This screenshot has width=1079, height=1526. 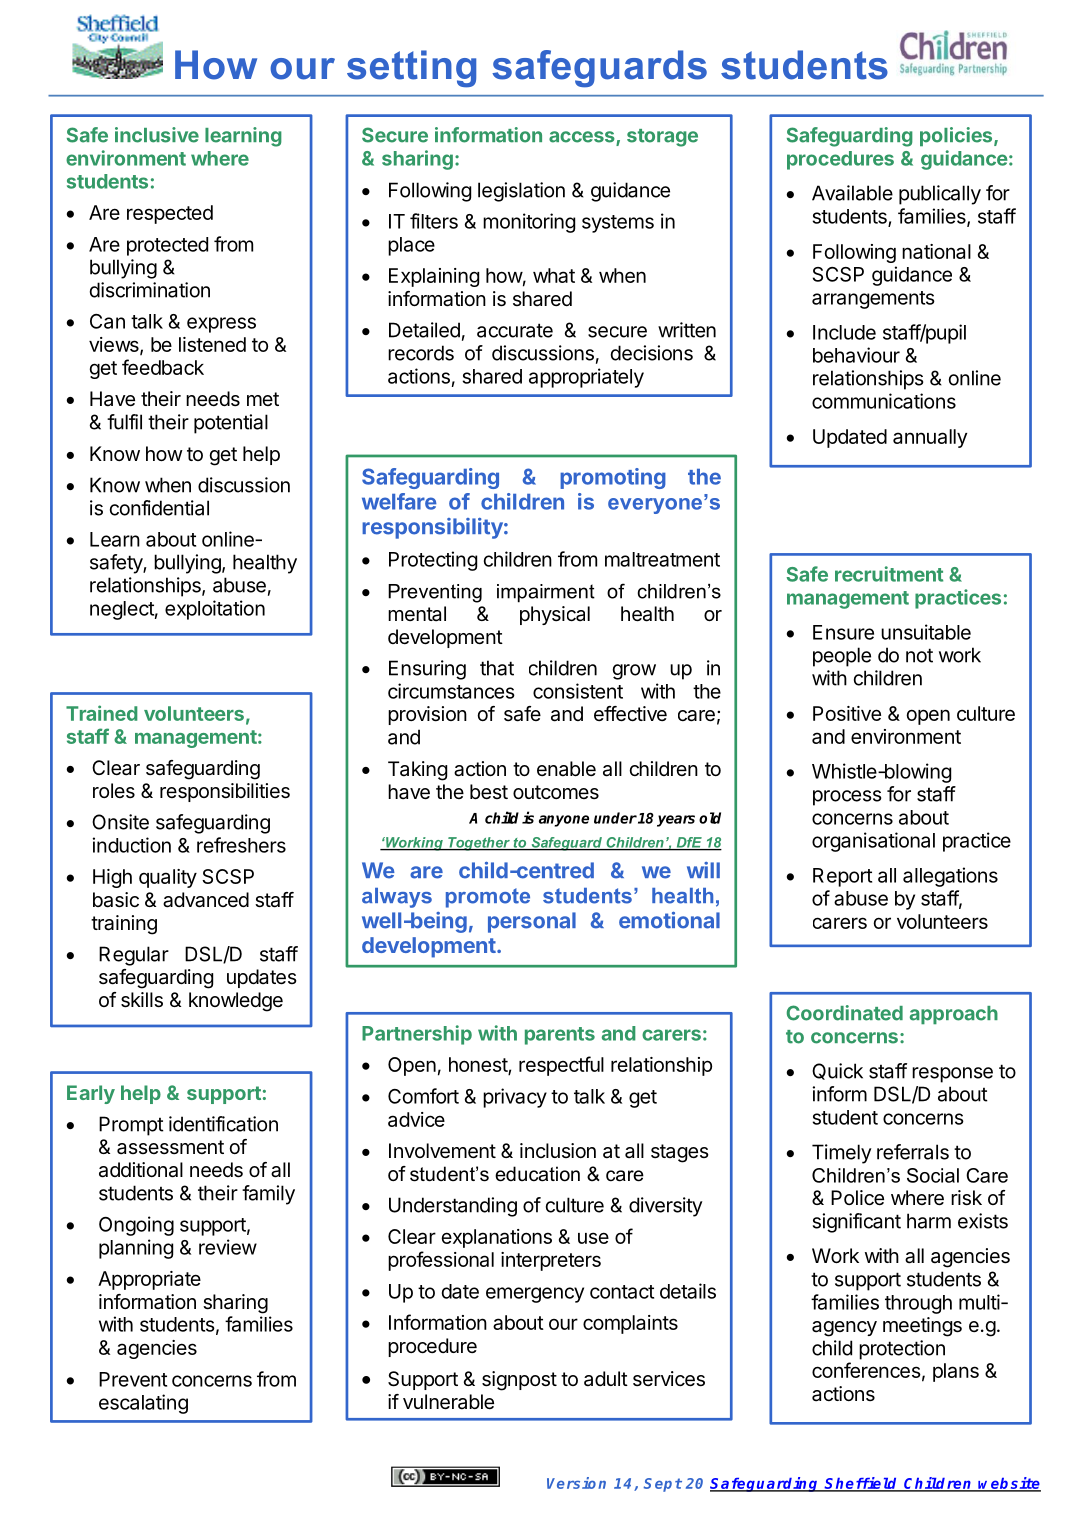 I want to click on Positive, so click(x=847, y=713).
